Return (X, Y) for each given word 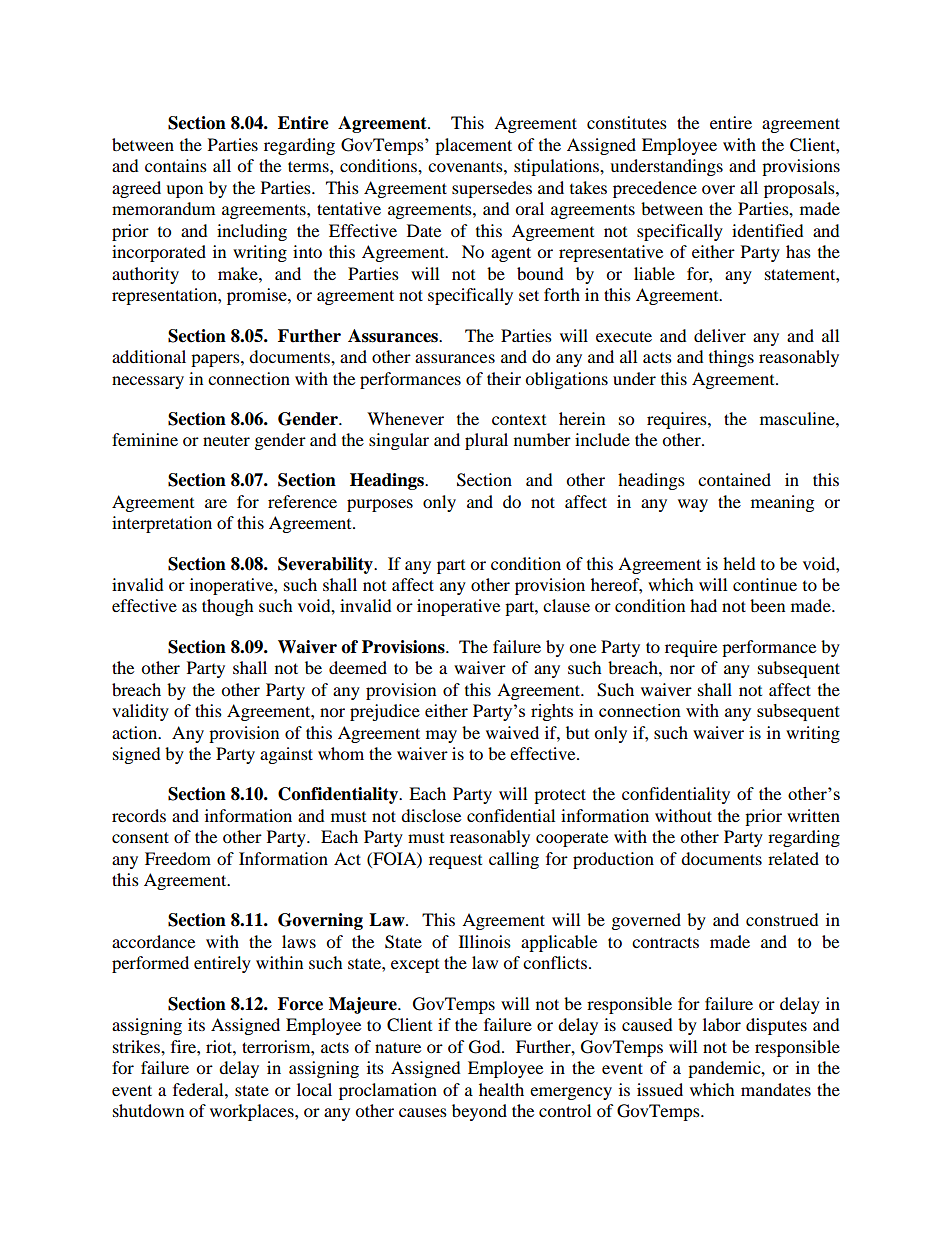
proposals (800, 189)
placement (473, 146)
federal (199, 1089)
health (501, 1089)
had (703, 605)
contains (176, 165)
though (228, 607)
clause (566, 605)
